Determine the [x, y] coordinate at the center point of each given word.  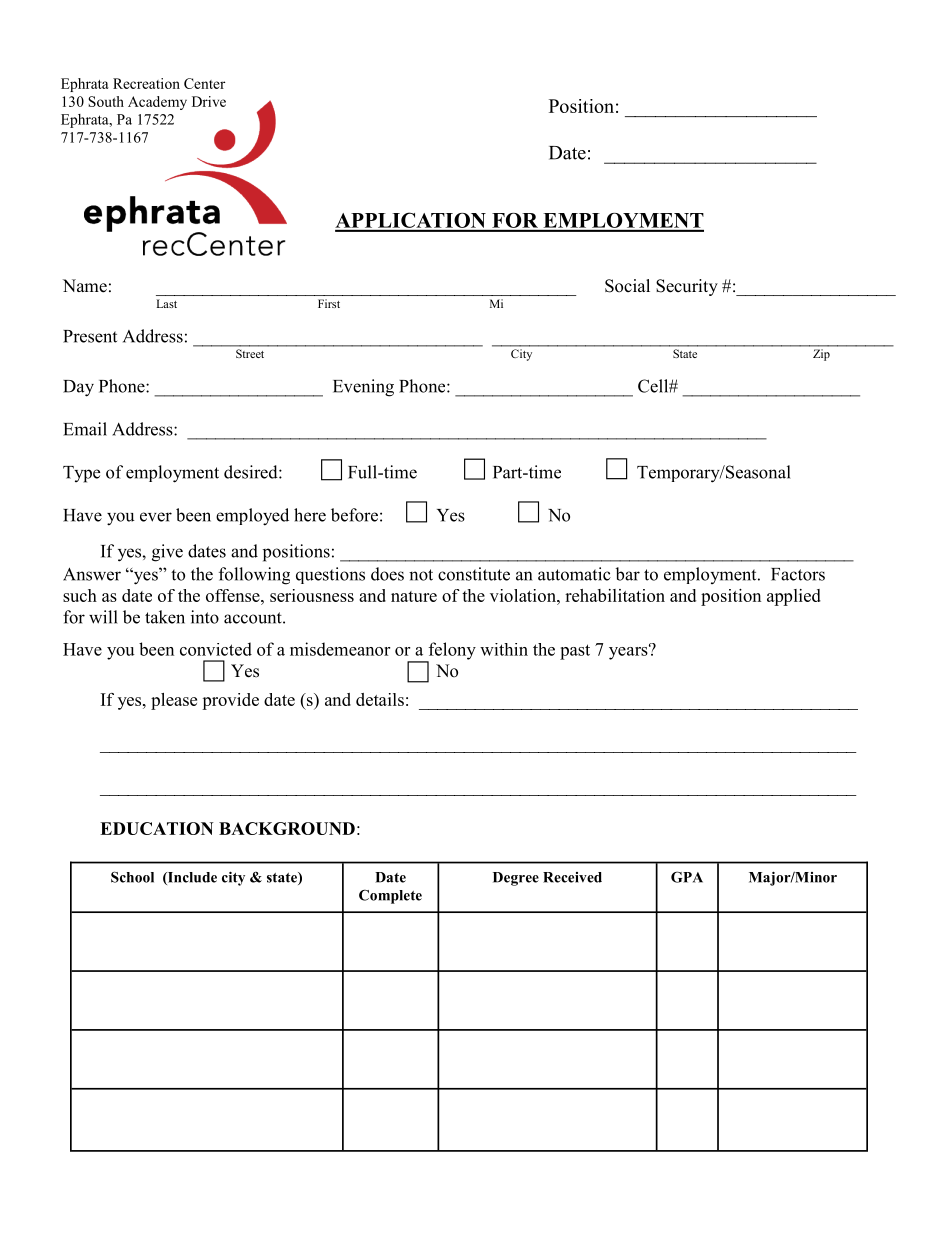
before [354, 515]
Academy [157, 103]
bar [627, 574]
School [132, 877]
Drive [209, 101]
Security [687, 287]
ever [156, 517]
